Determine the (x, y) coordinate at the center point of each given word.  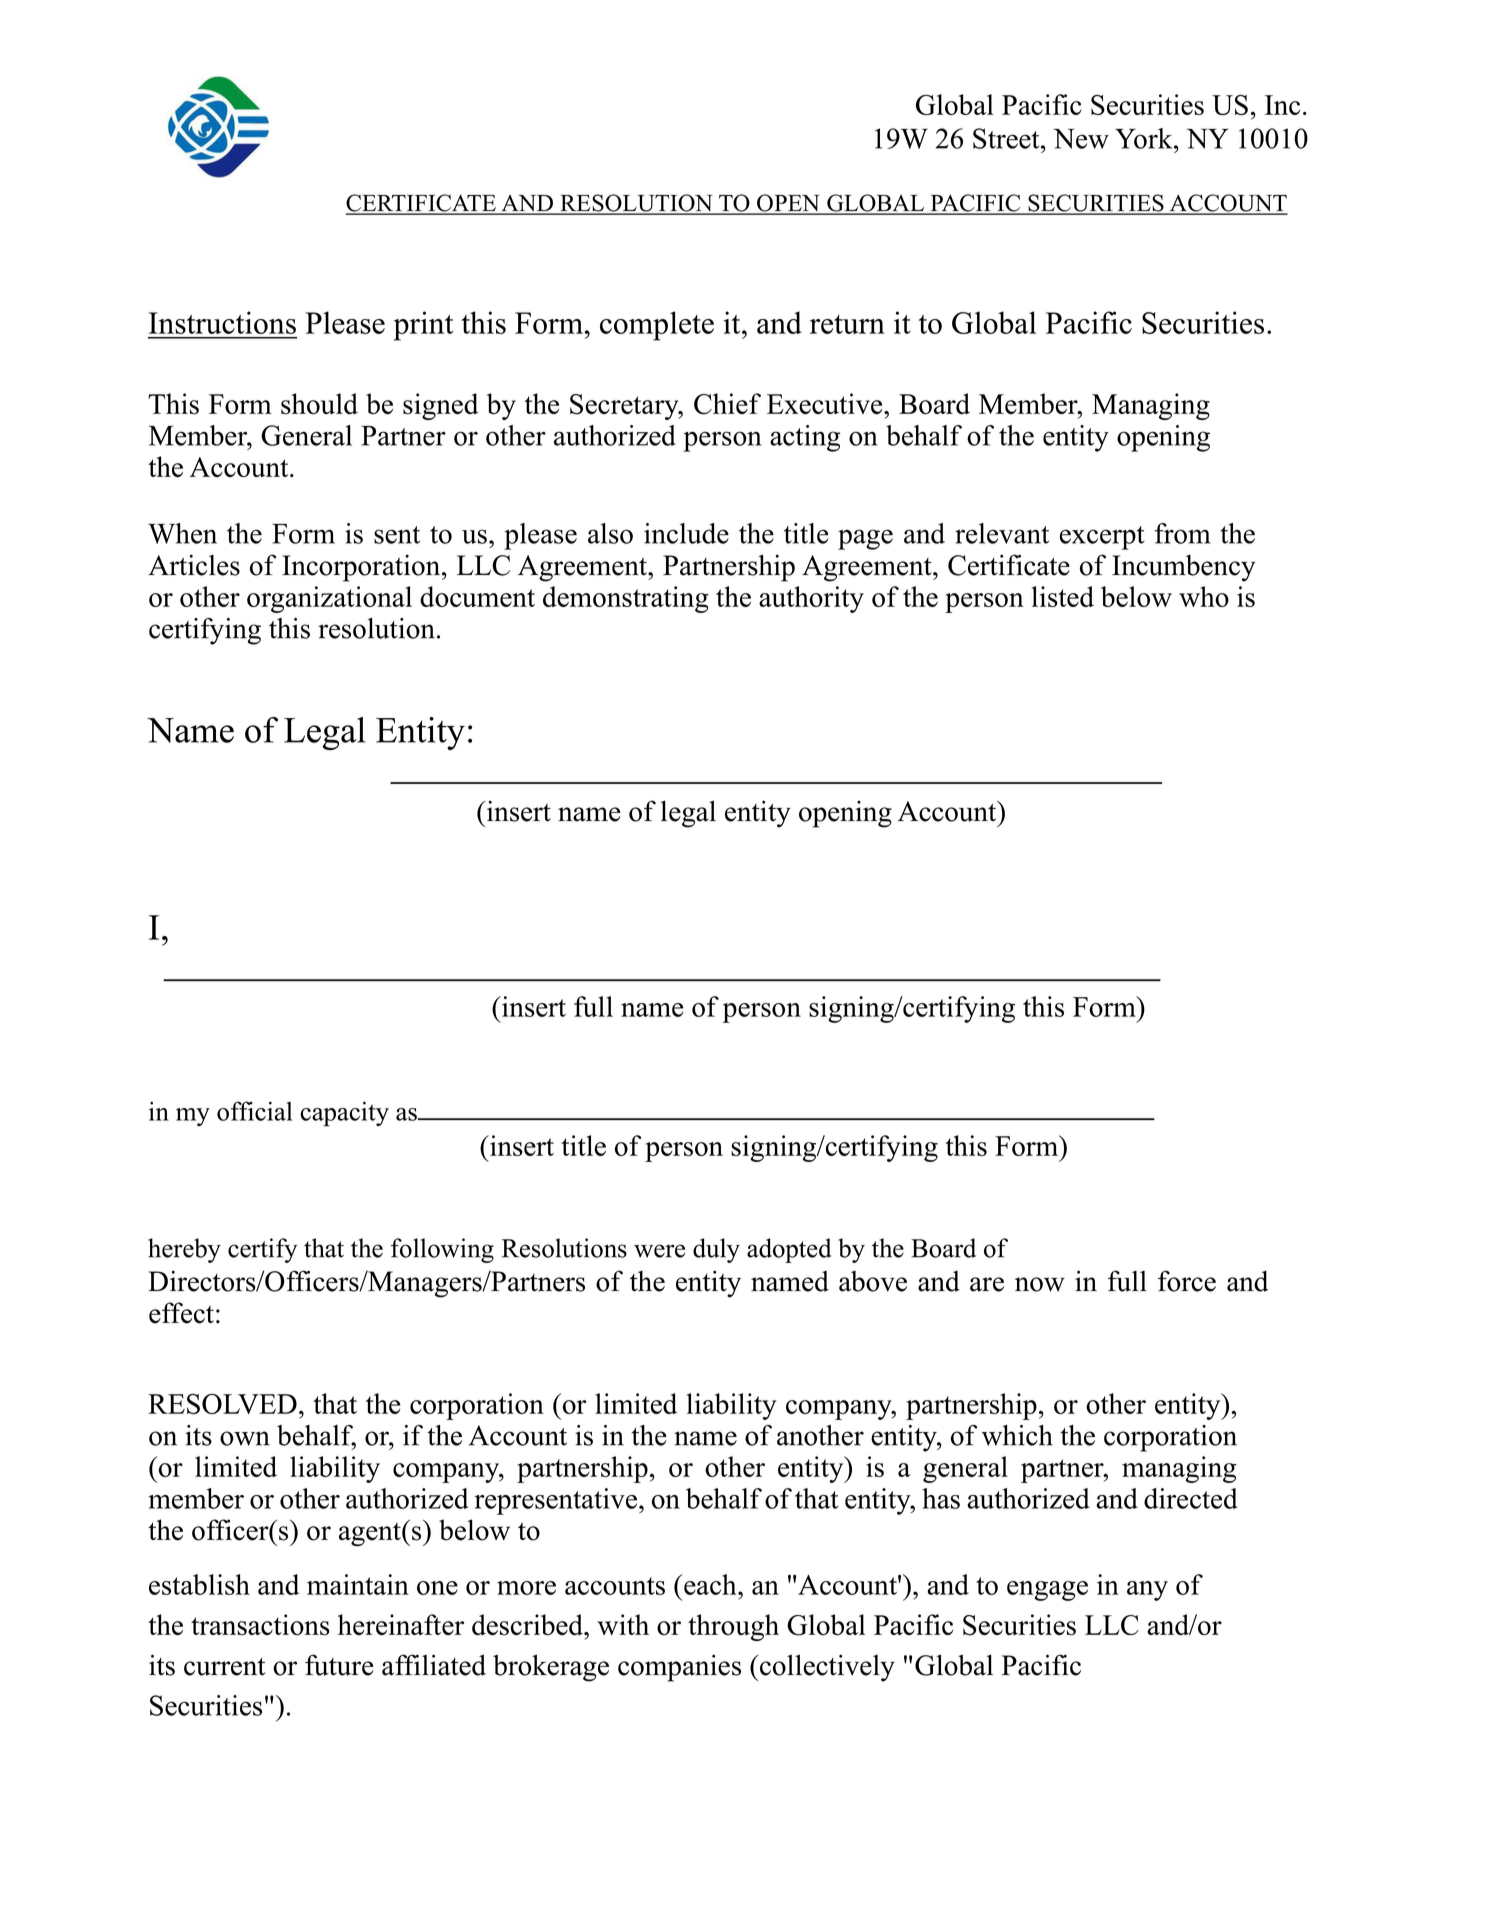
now (1040, 1284)
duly (716, 1250)
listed (1063, 596)
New (1081, 138)
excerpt (1102, 538)
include (686, 533)
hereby (184, 1250)
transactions (260, 1625)
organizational (329, 599)
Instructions (222, 322)
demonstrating (626, 599)
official (254, 1111)
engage (1047, 1591)
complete (657, 326)
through (733, 1627)
